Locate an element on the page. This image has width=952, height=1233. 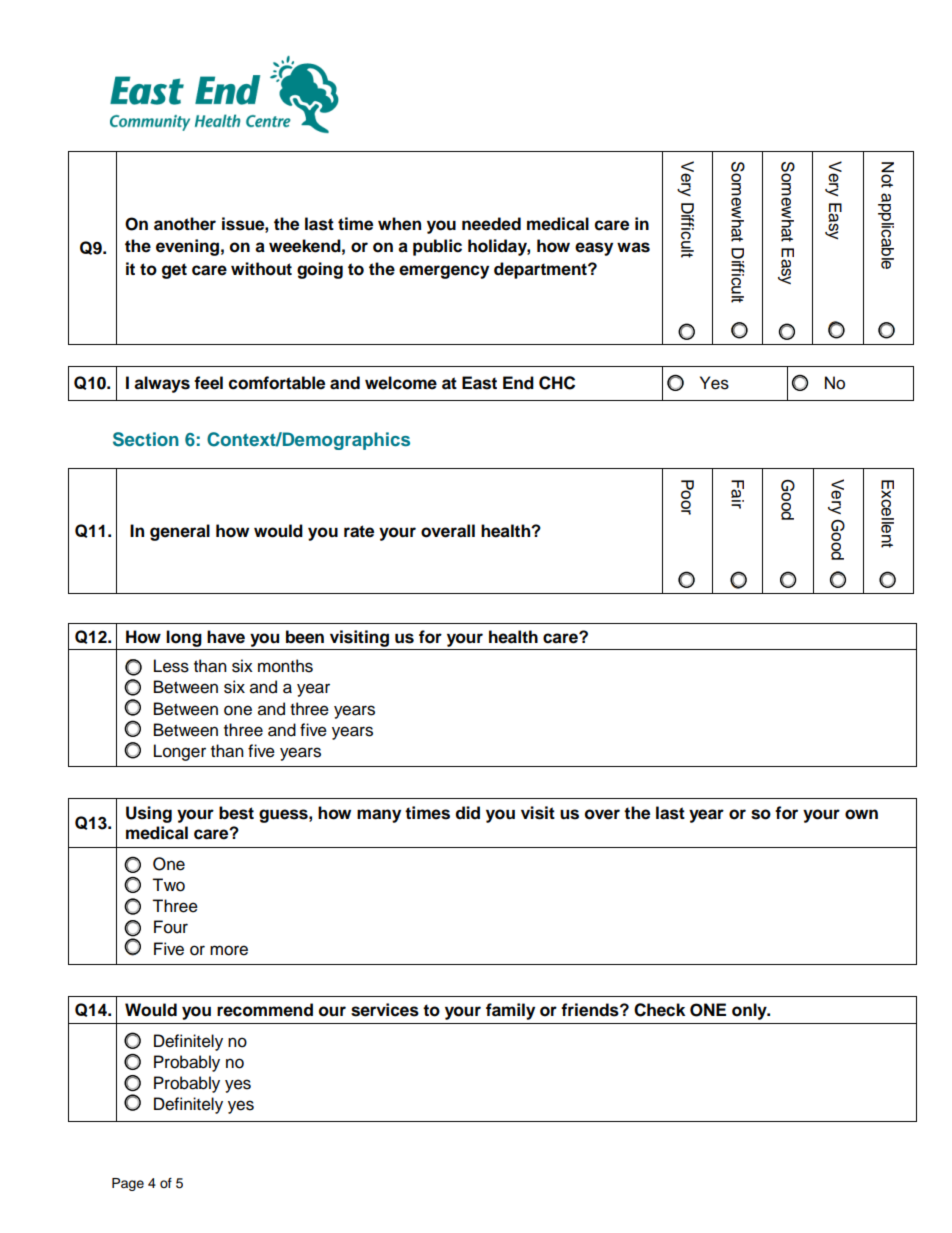
was is located at coordinates (633, 247).
